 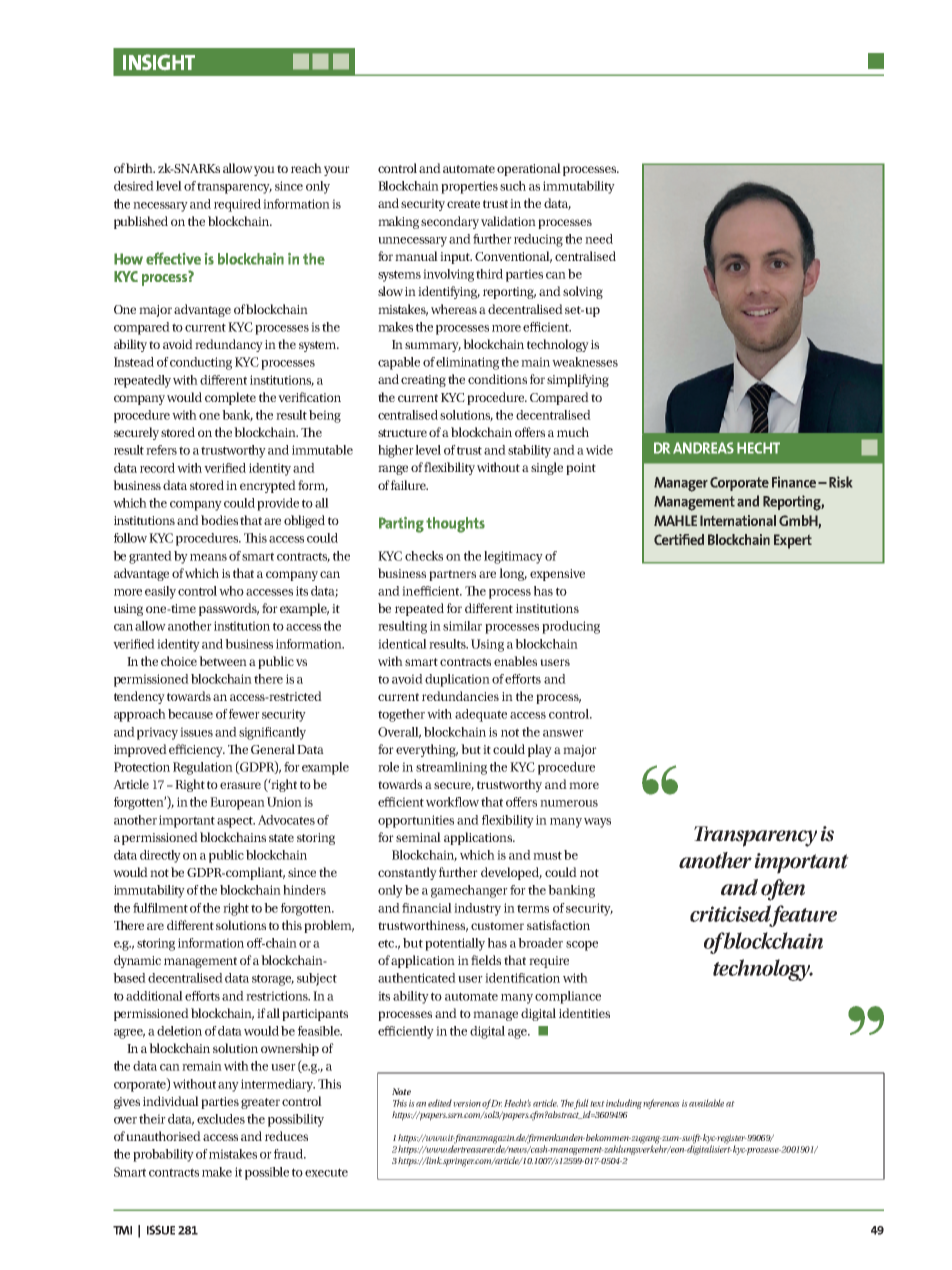 I want to click on Expert, so click(x=793, y=541).
